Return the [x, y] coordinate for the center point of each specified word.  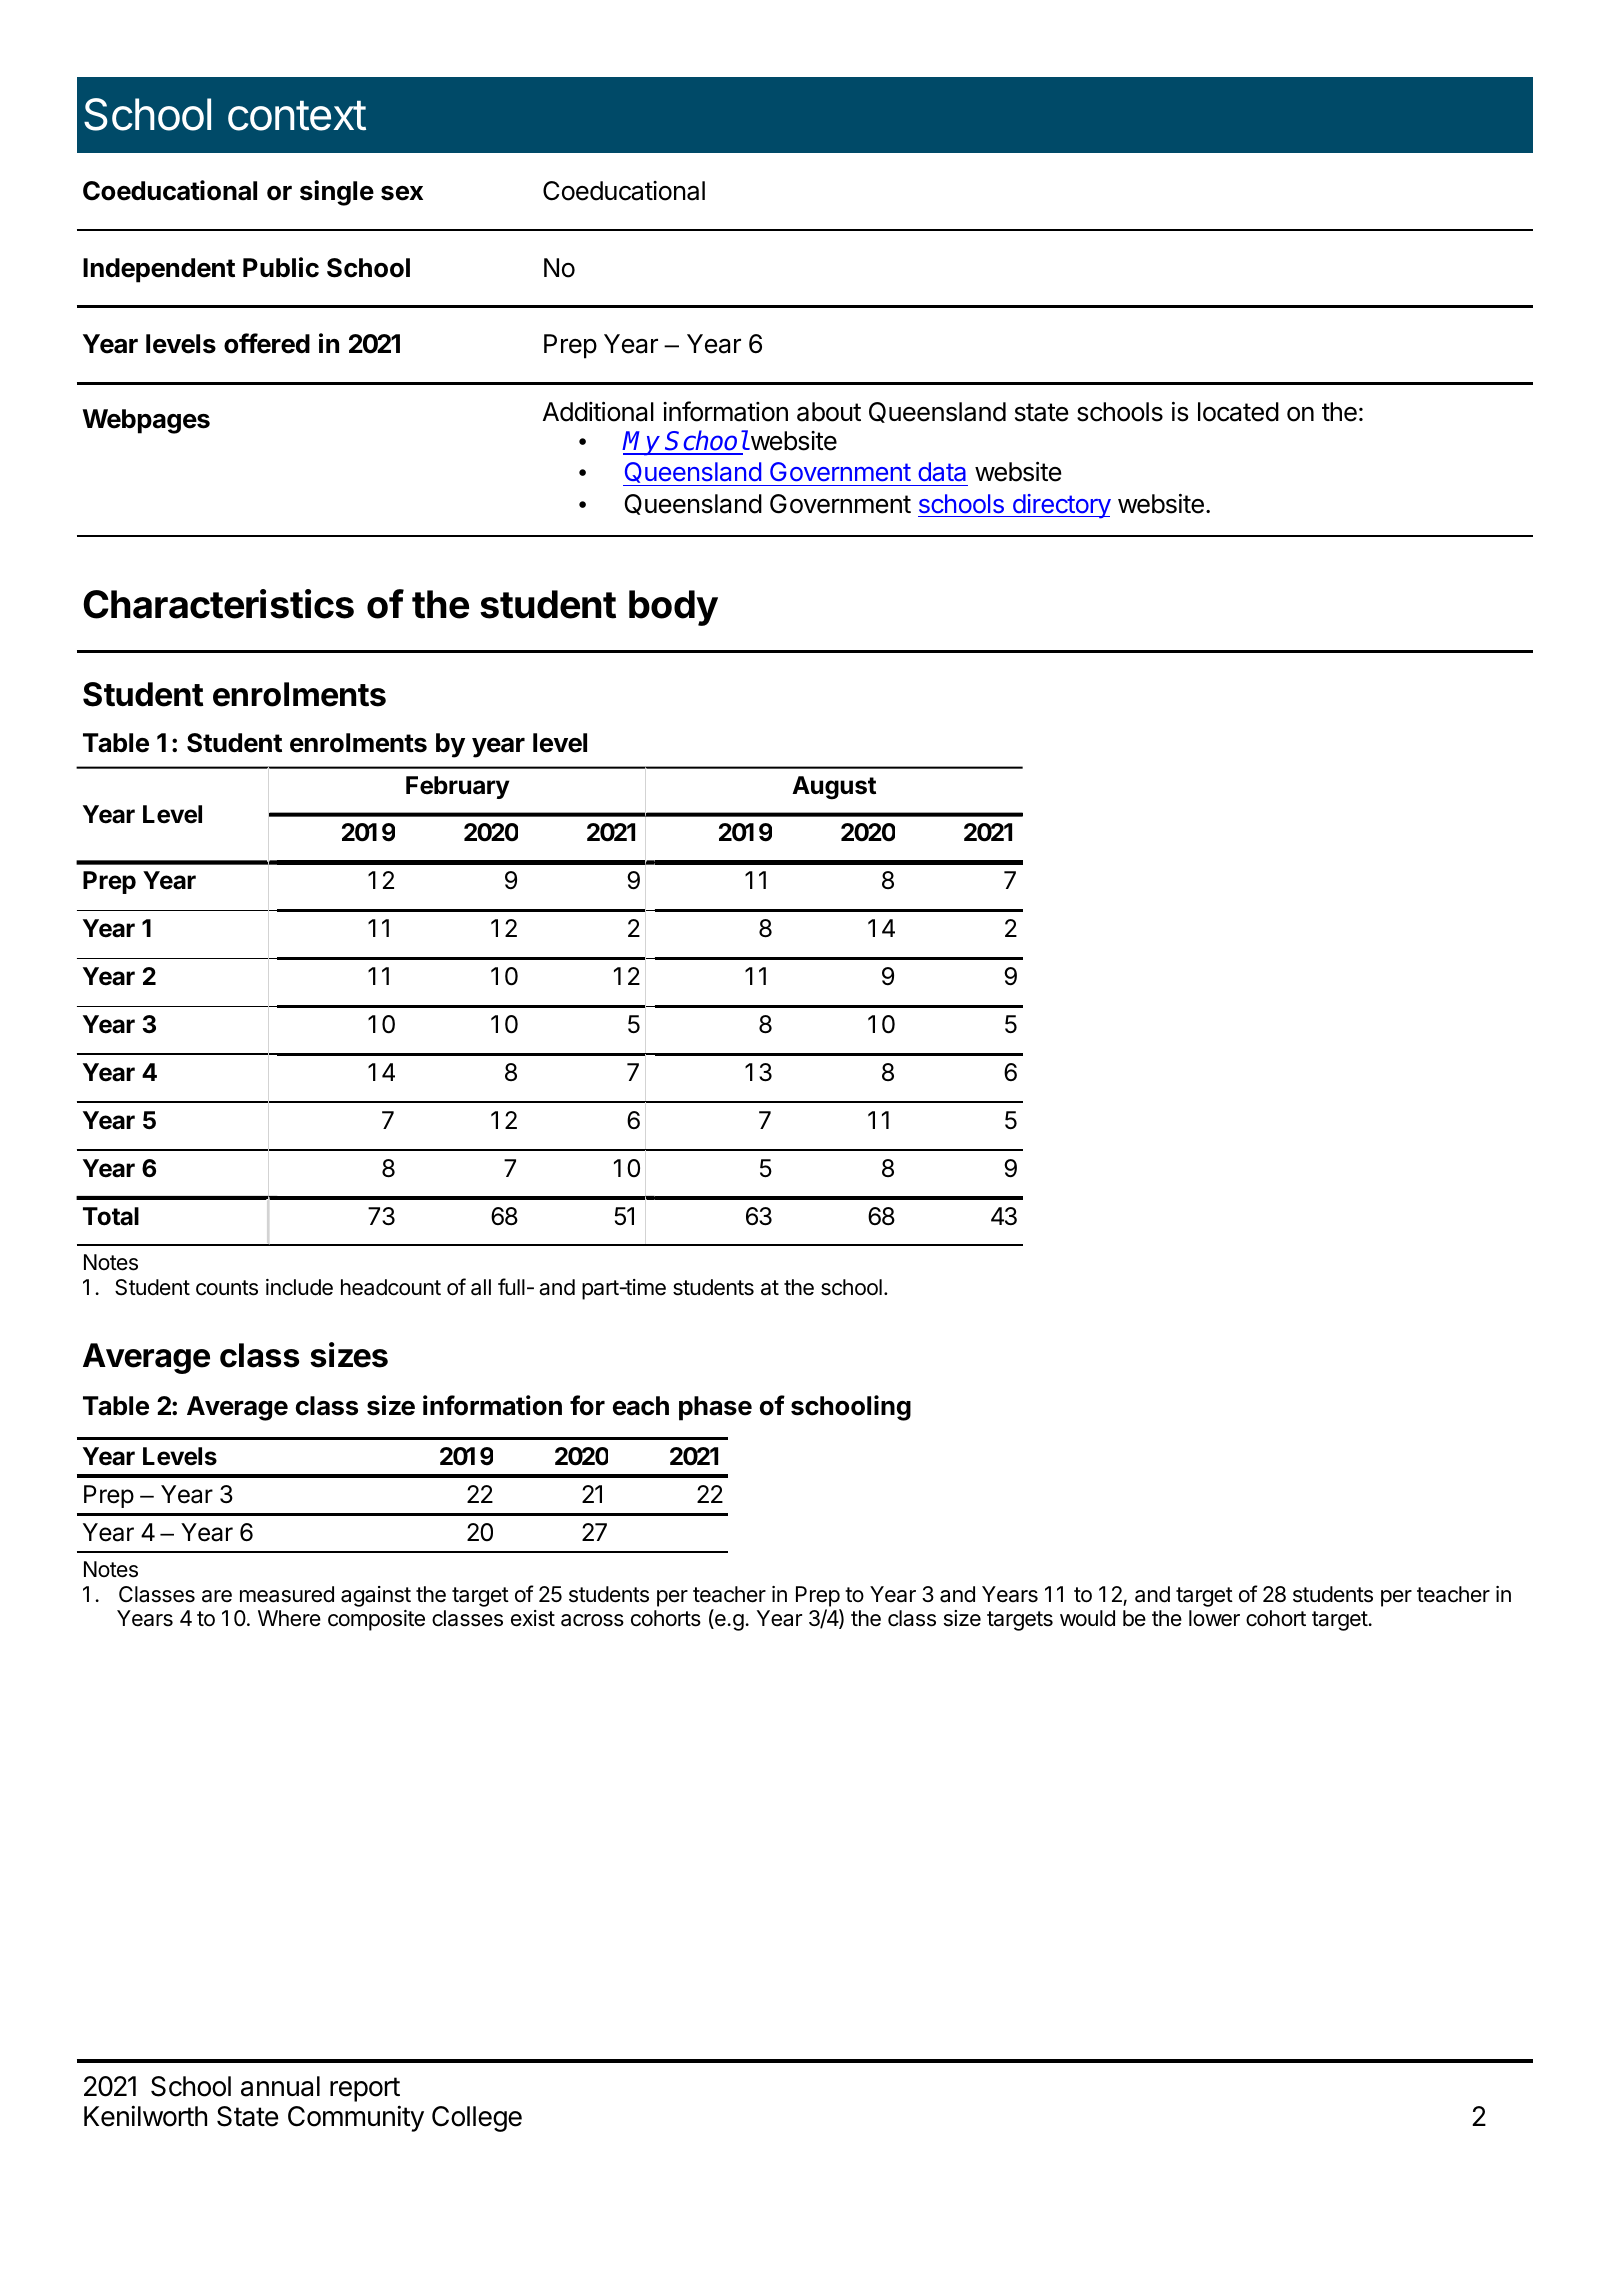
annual [280, 2086]
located [1238, 412]
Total [111, 1216]
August [834, 788]
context [297, 116]
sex [402, 193]
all [481, 1287]
